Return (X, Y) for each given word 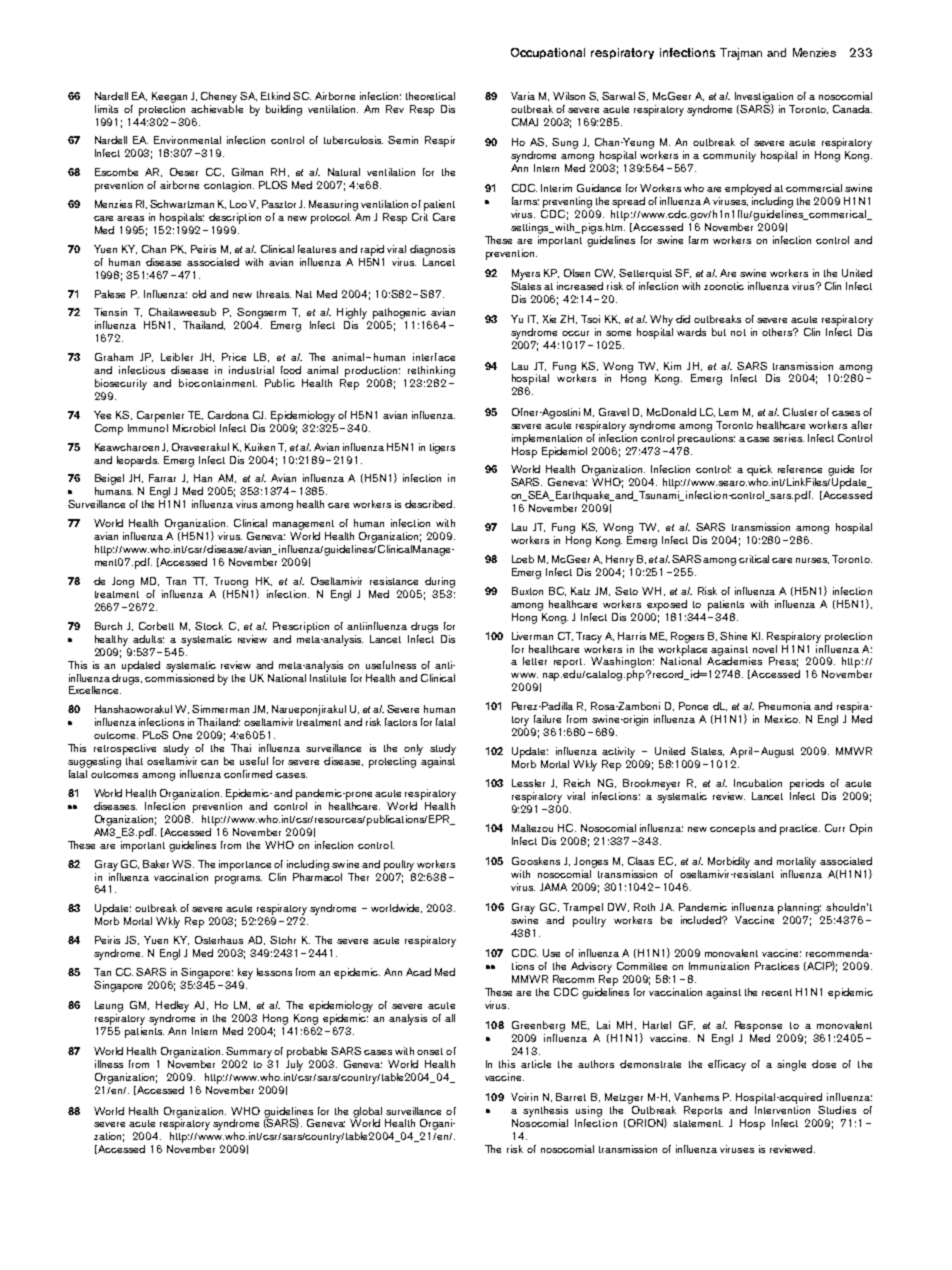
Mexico (782, 719)
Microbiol (194, 428)
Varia (523, 96)
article (536, 1064)
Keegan (169, 97)
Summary (249, 1052)
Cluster (800, 412)
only (413, 749)
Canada (852, 109)
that (134, 761)
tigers (442, 448)
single (791, 1065)
